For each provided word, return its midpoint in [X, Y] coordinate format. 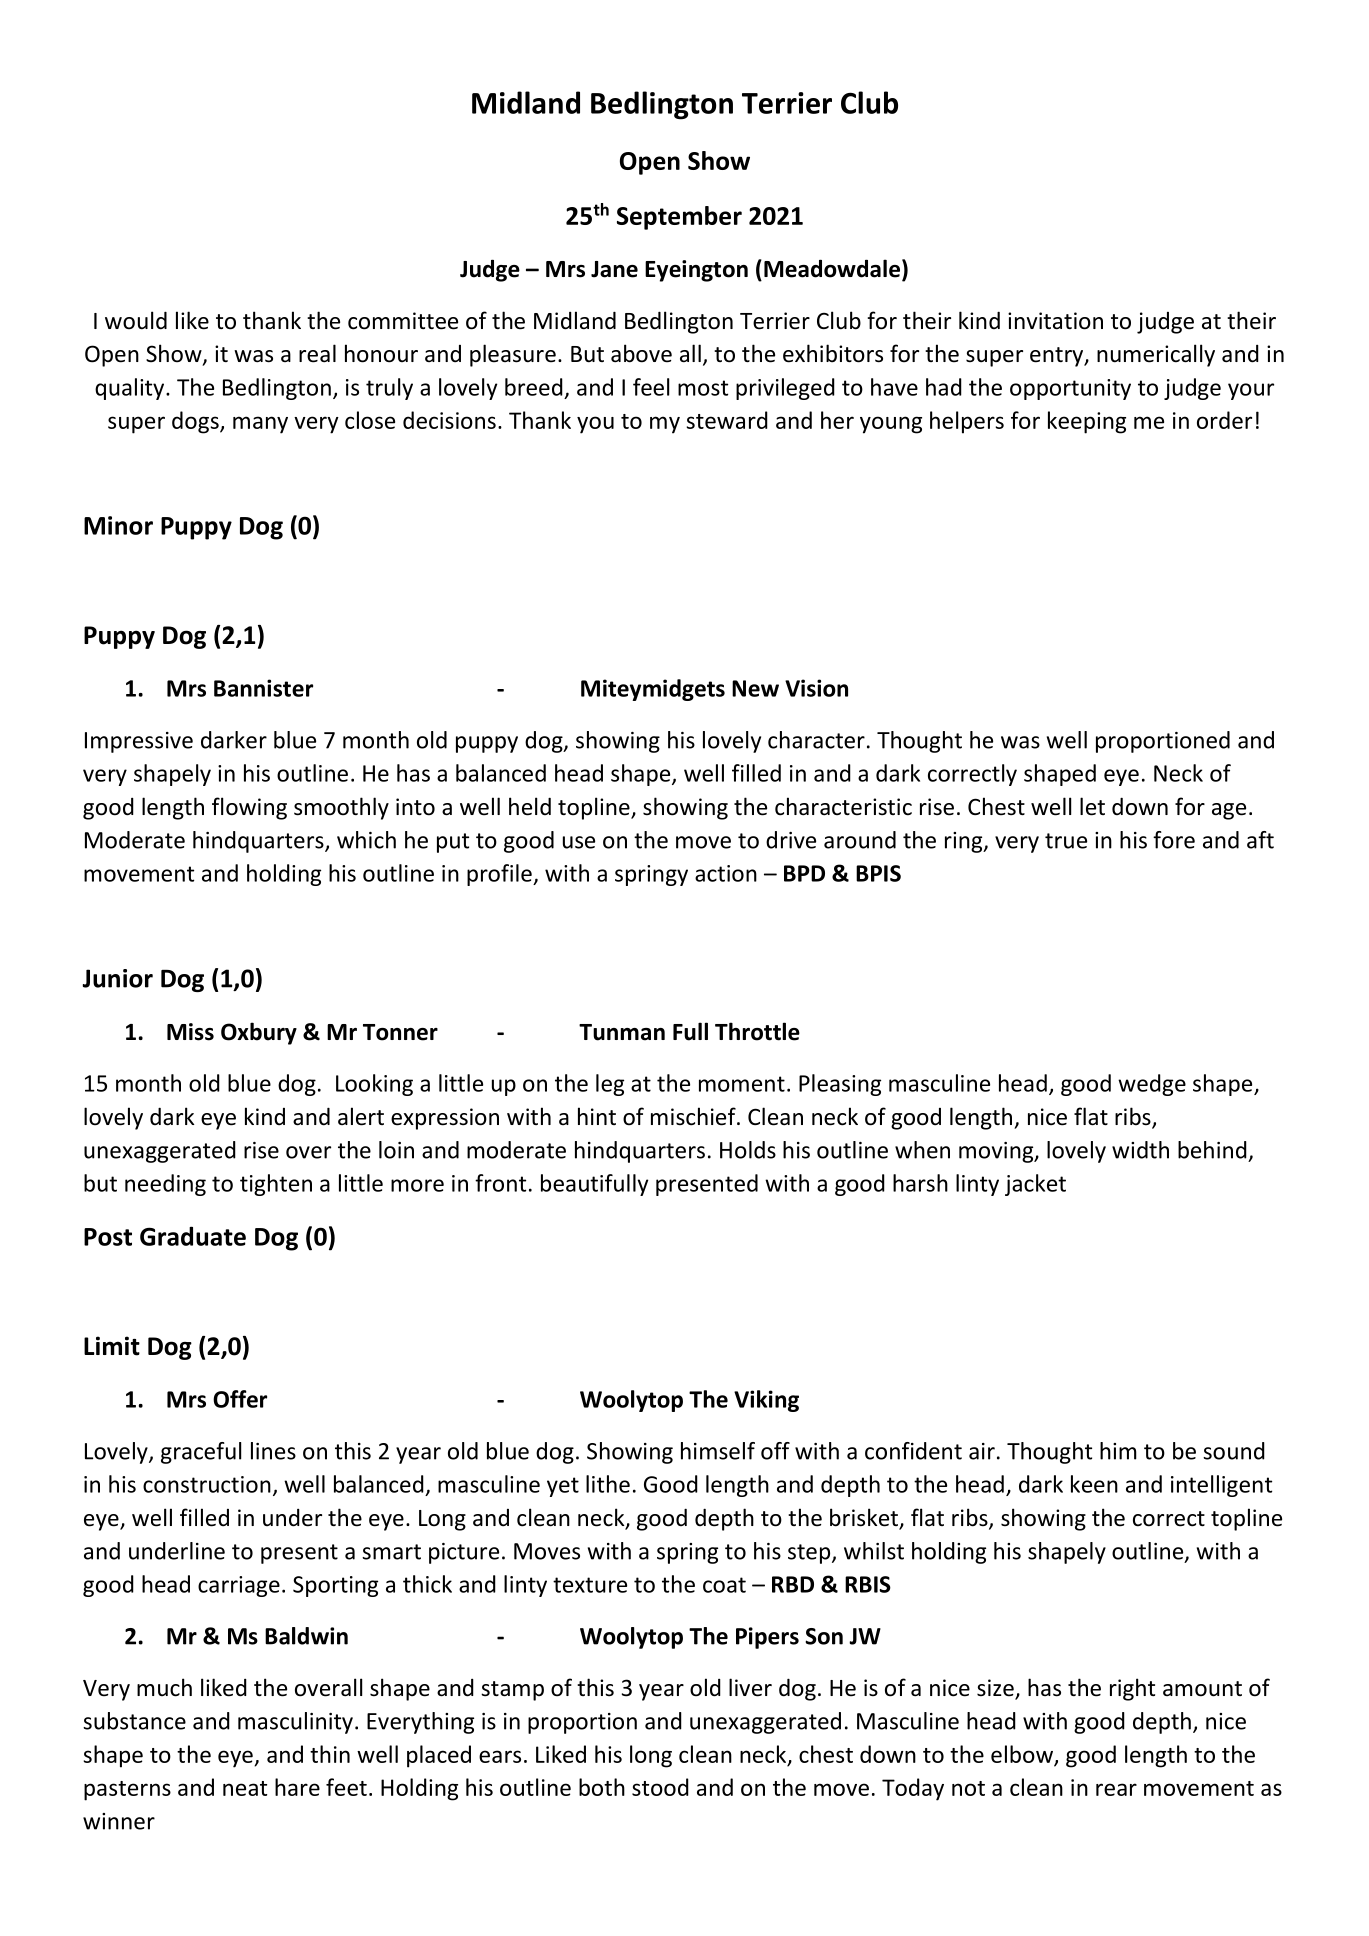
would [136, 320]
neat [245, 1788]
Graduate [193, 1236]
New [755, 688]
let [1092, 806]
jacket [1035, 1185]
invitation [1055, 321]
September [679, 218]
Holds [748, 1150]
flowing [249, 808]
